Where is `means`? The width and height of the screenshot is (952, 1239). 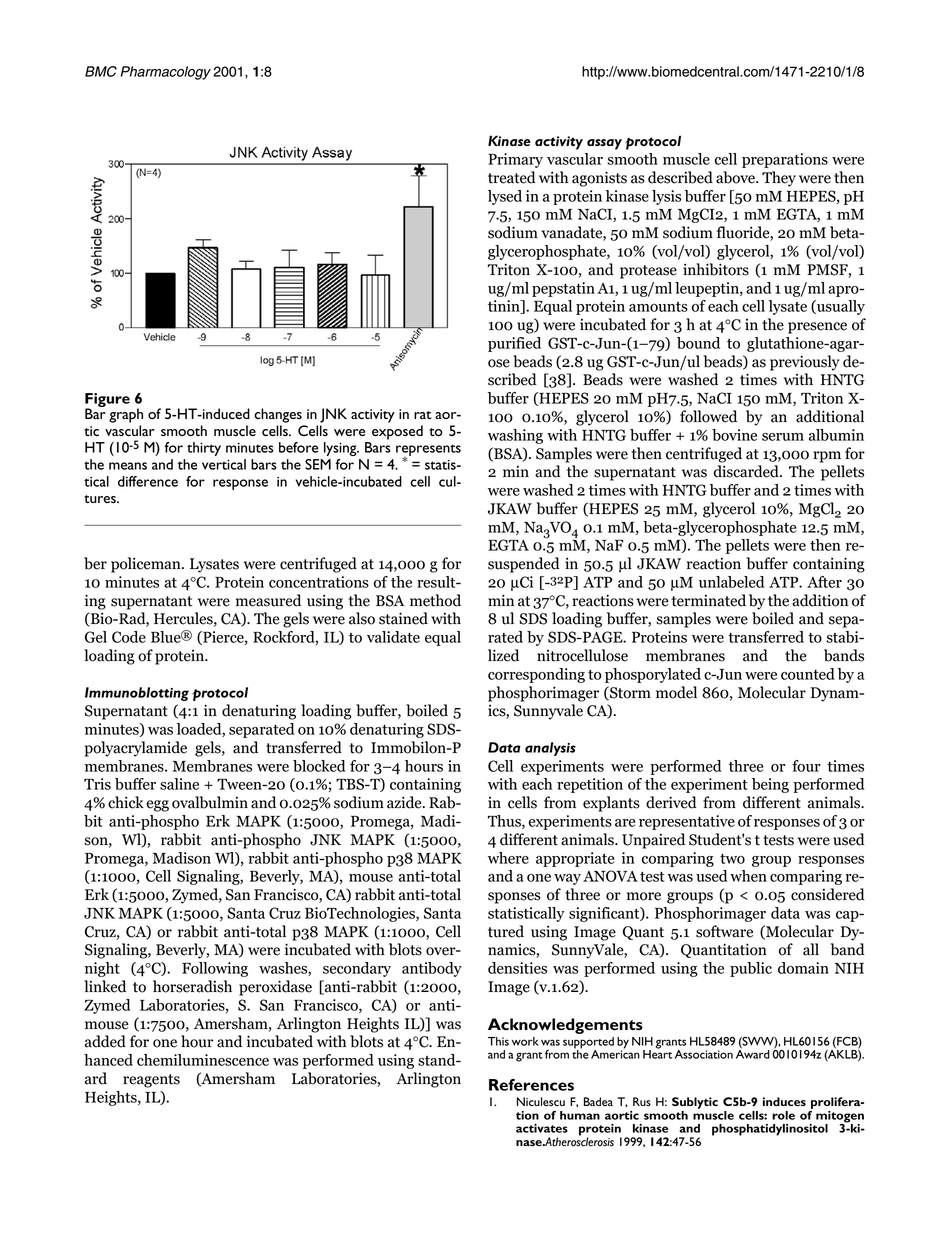 means is located at coordinates (128, 466).
